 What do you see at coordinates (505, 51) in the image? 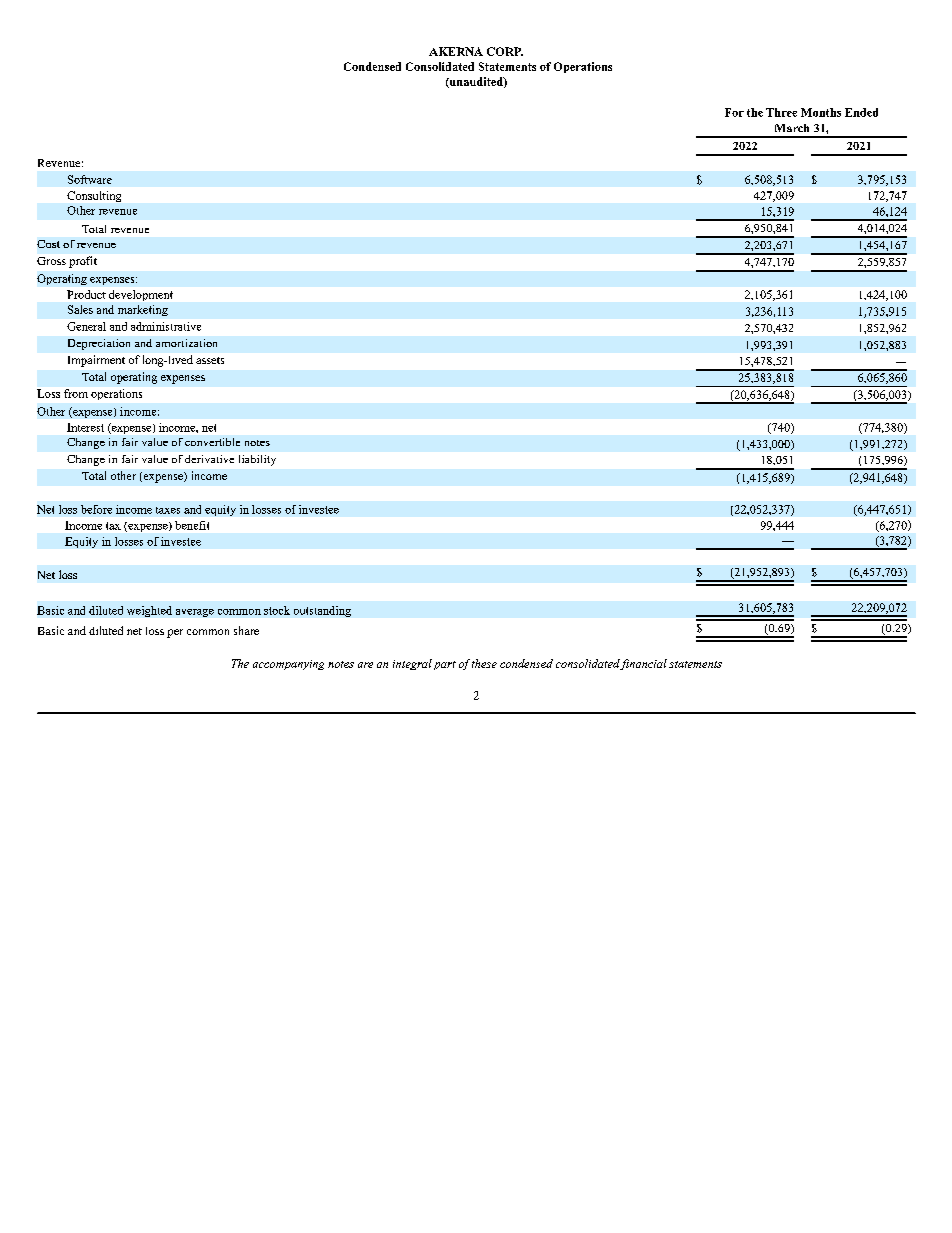
I see `CORP` at bounding box center [505, 51].
